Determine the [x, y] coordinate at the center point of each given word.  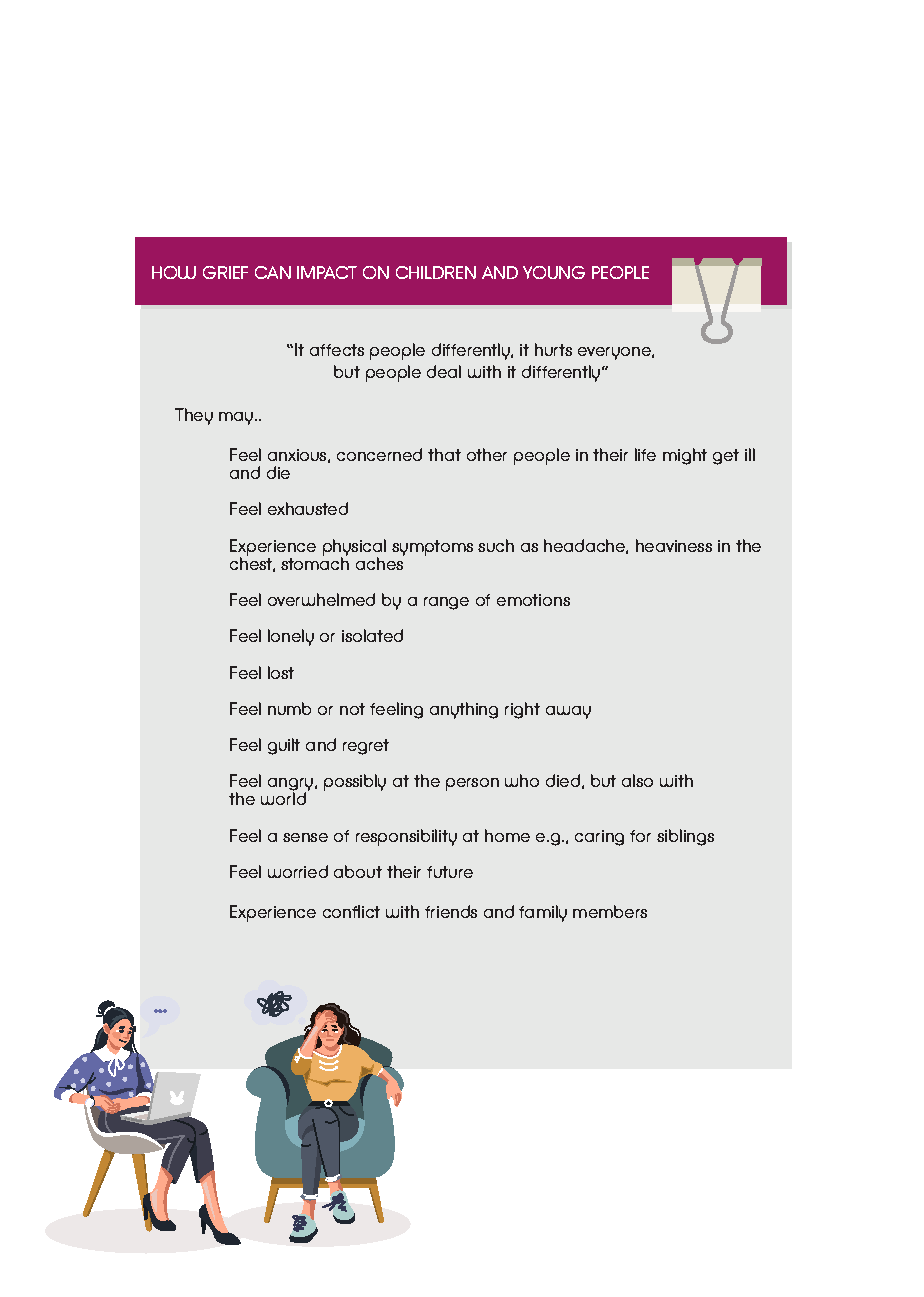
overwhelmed [321, 599]
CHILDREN [436, 272]
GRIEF [225, 272]
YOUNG [554, 272]
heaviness [674, 545]
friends [451, 911]
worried [298, 871]
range [446, 603]
